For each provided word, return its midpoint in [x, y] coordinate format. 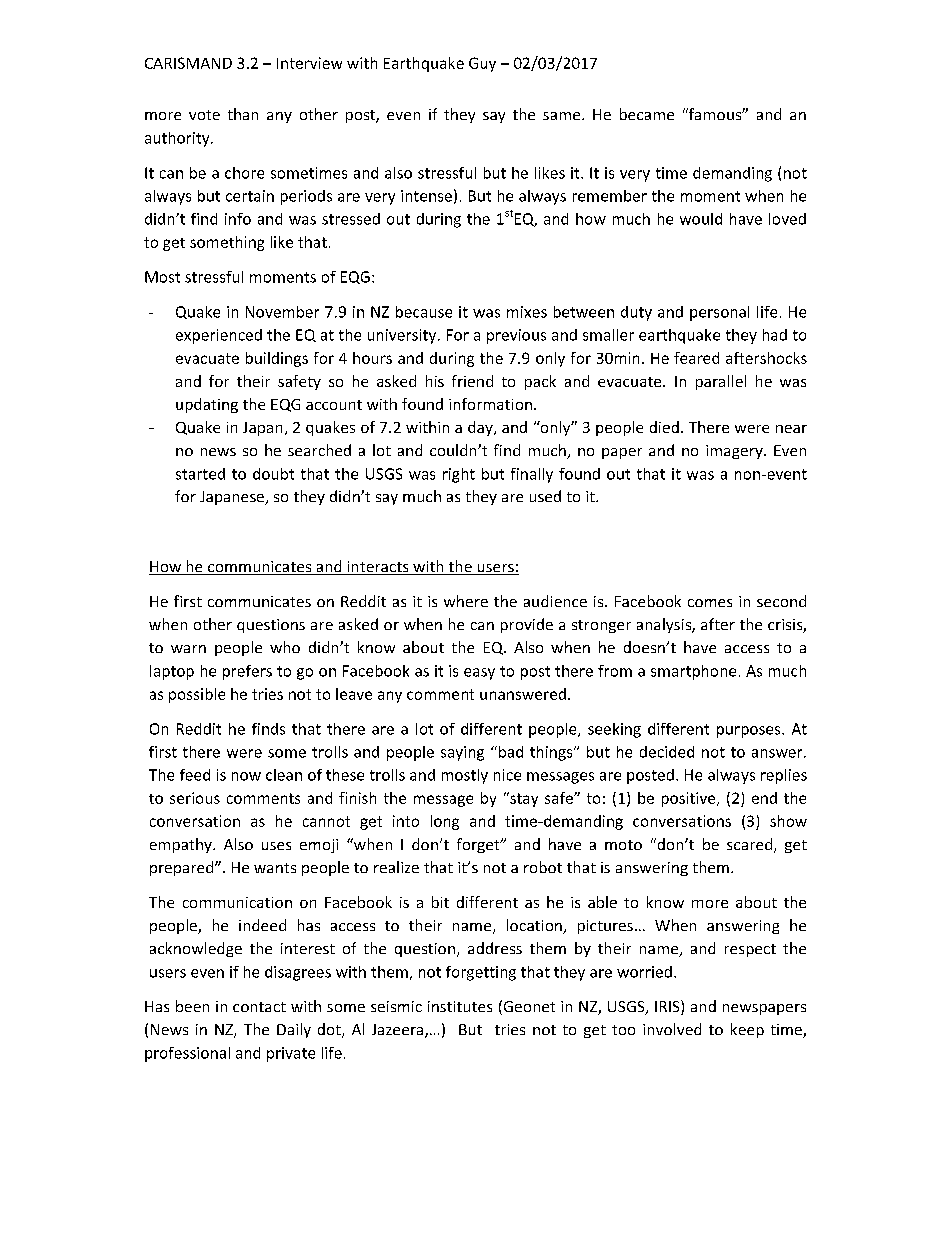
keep [747, 1030]
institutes [460, 1006]
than [243, 114]
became [647, 114]
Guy [482, 64]
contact [259, 1007]
